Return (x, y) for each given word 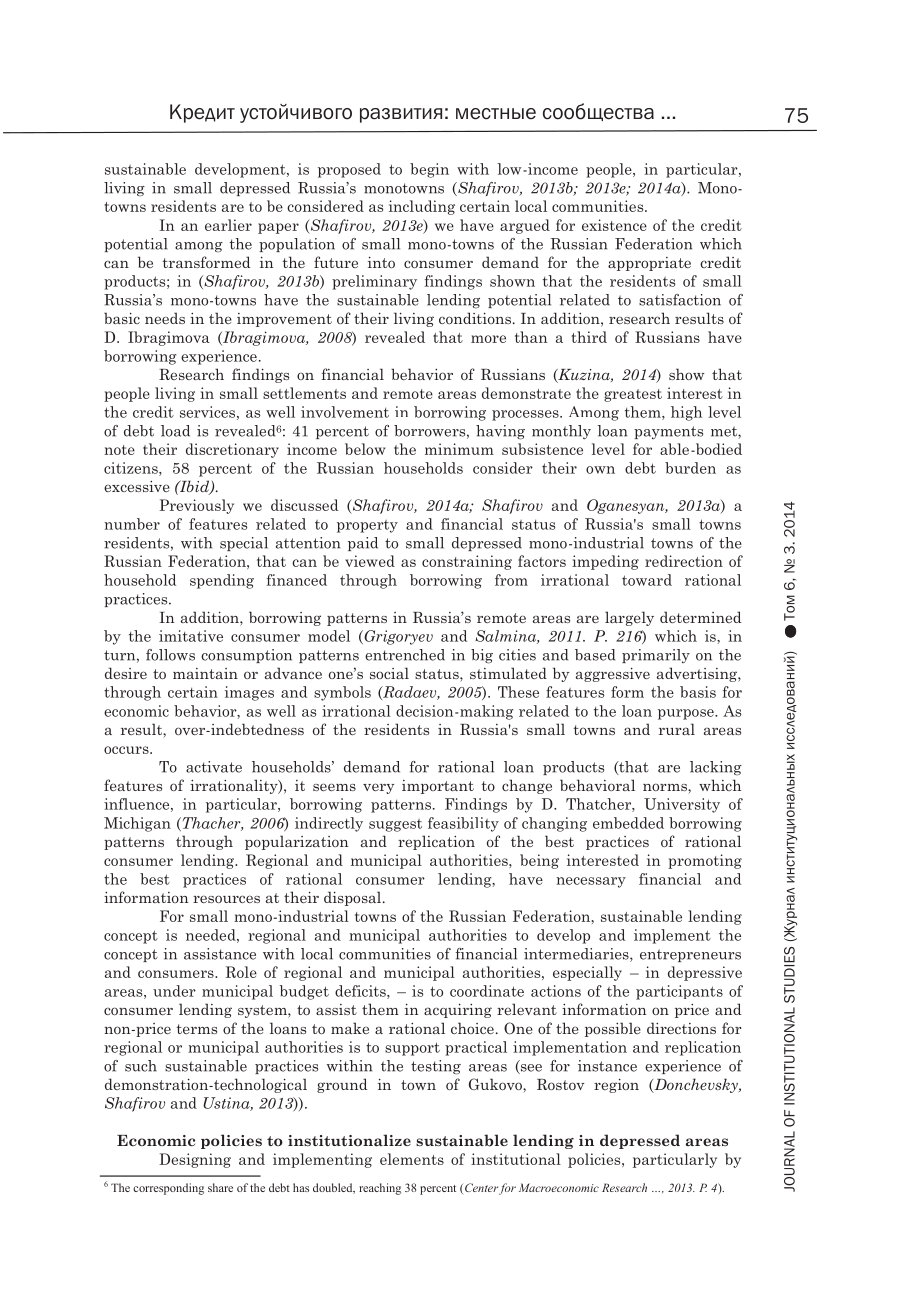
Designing (195, 1160)
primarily (656, 656)
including (422, 207)
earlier (228, 225)
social (389, 673)
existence (614, 225)
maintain (205, 673)
